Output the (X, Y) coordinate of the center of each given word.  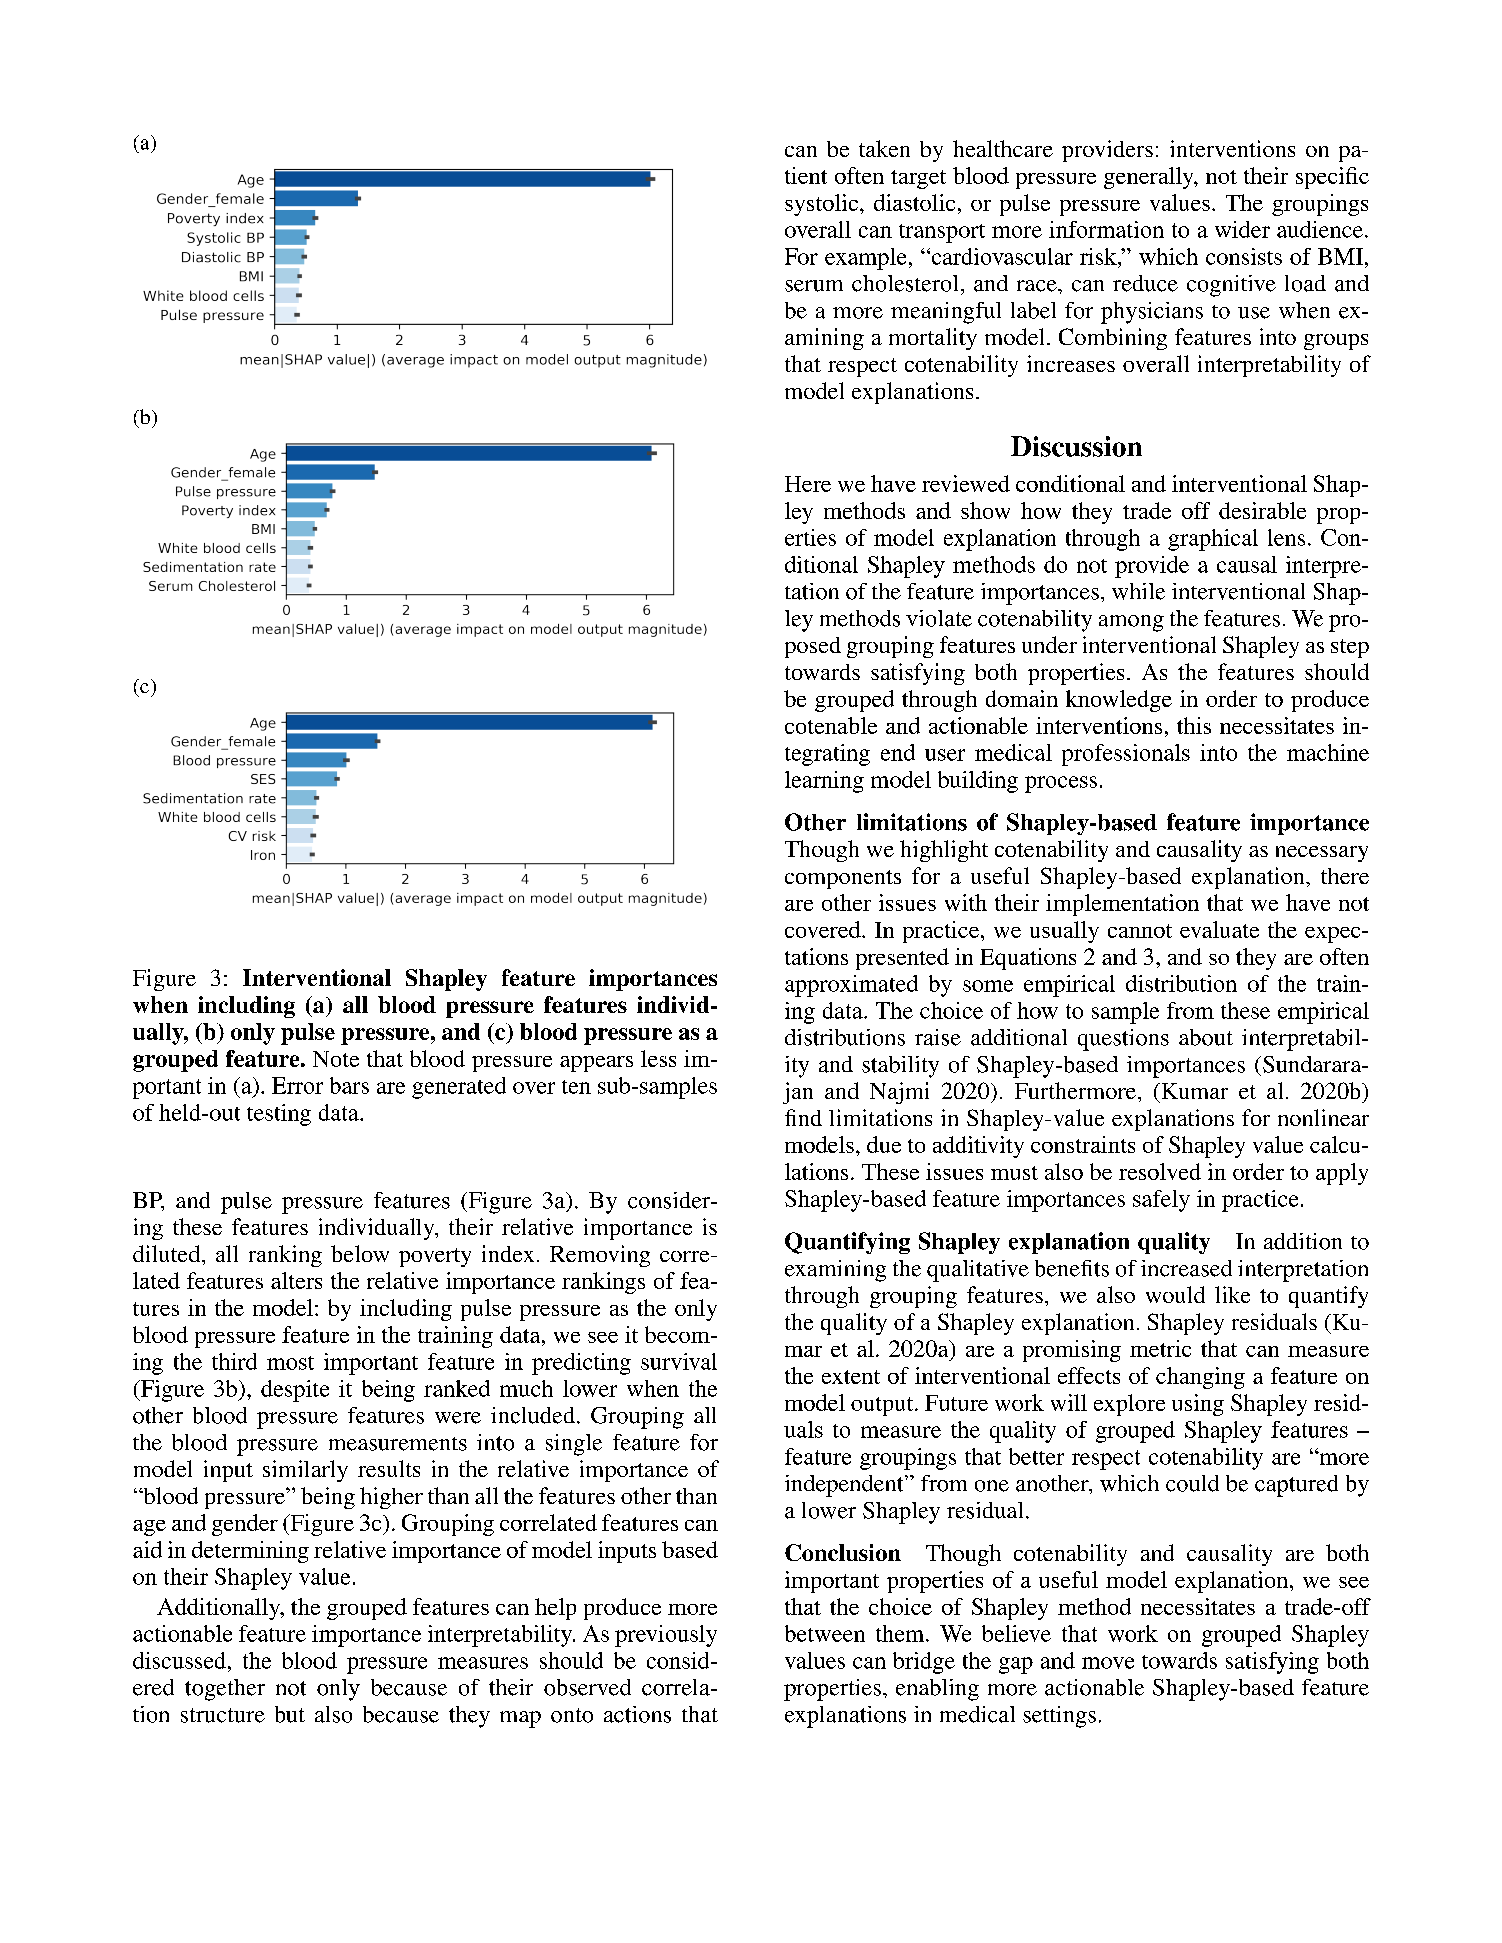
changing (1200, 1378)
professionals (1126, 755)
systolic (823, 205)
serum (814, 286)
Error (297, 1085)
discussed (179, 1660)
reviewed (966, 483)
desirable (1262, 510)
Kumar (1193, 1091)
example (865, 259)
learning (824, 782)
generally (1150, 178)
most (290, 1363)
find (803, 1117)
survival (679, 1361)
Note (336, 1059)
